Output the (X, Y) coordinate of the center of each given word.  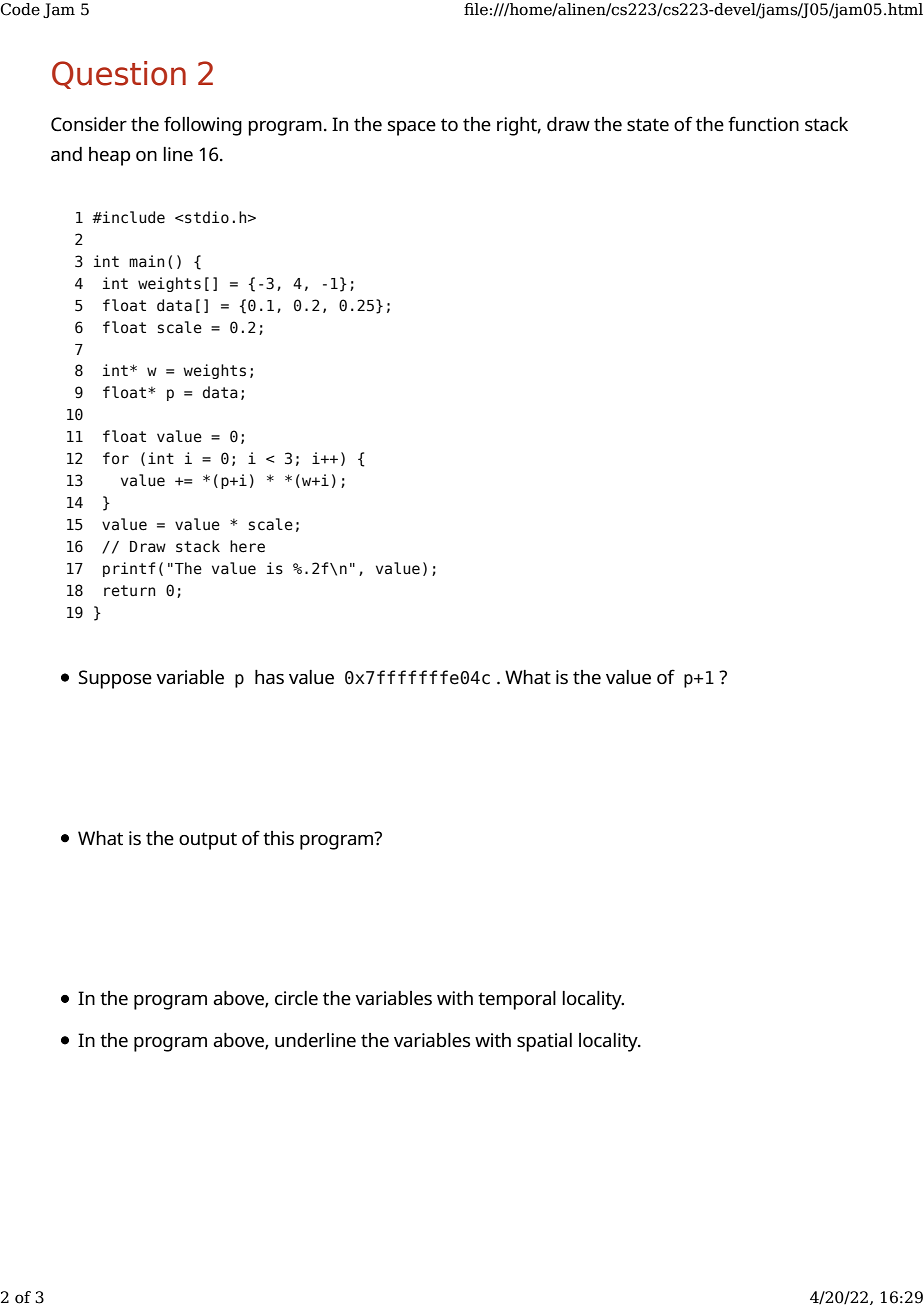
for (116, 458)
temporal (517, 1000)
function (763, 123)
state (648, 125)
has (269, 677)
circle (296, 998)
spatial (544, 1042)
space (412, 128)
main (146, 261)
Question (119, 75)
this (278, 838)
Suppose (115, 679)
